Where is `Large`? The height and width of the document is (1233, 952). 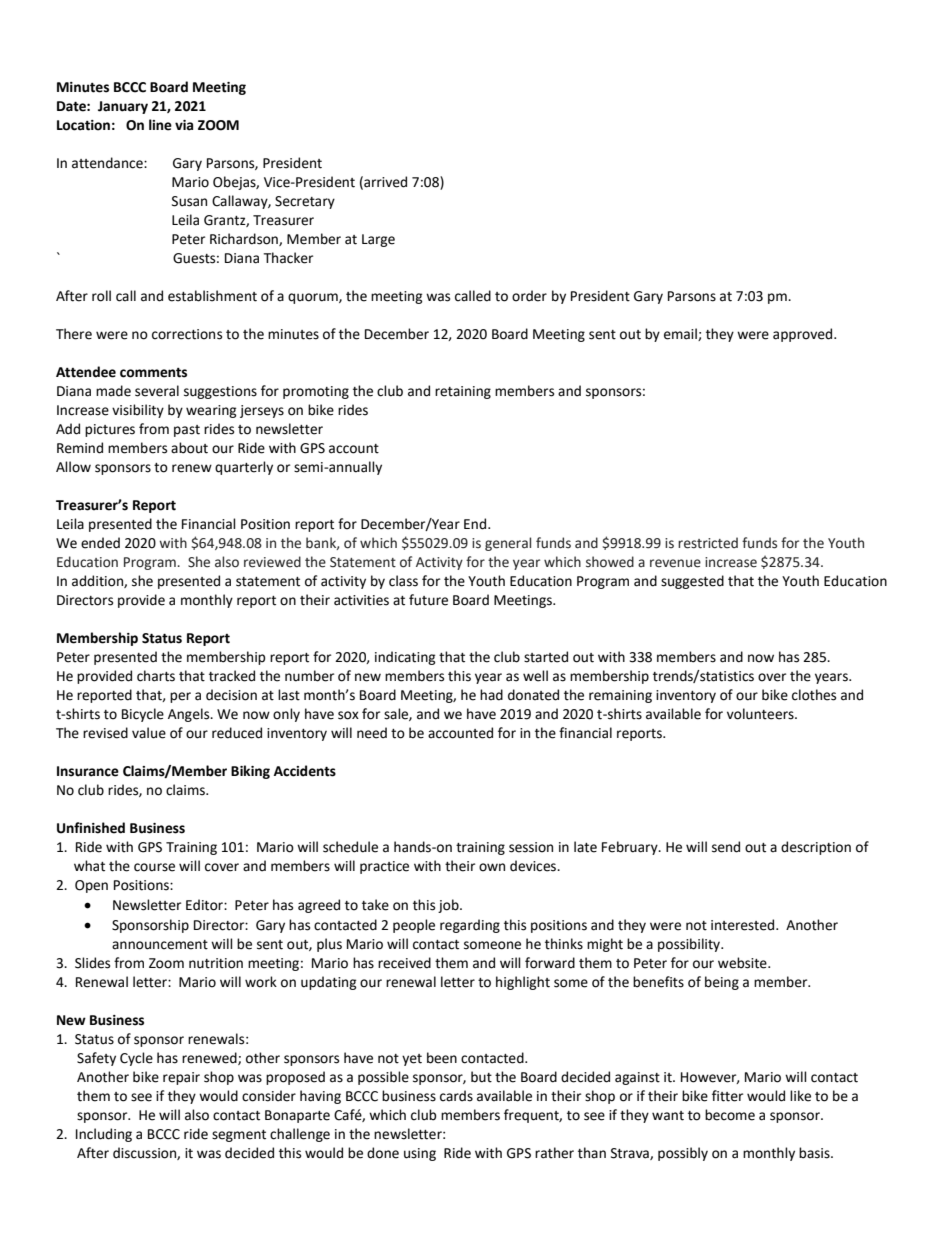
Large is located at coordinates (378, 240).
